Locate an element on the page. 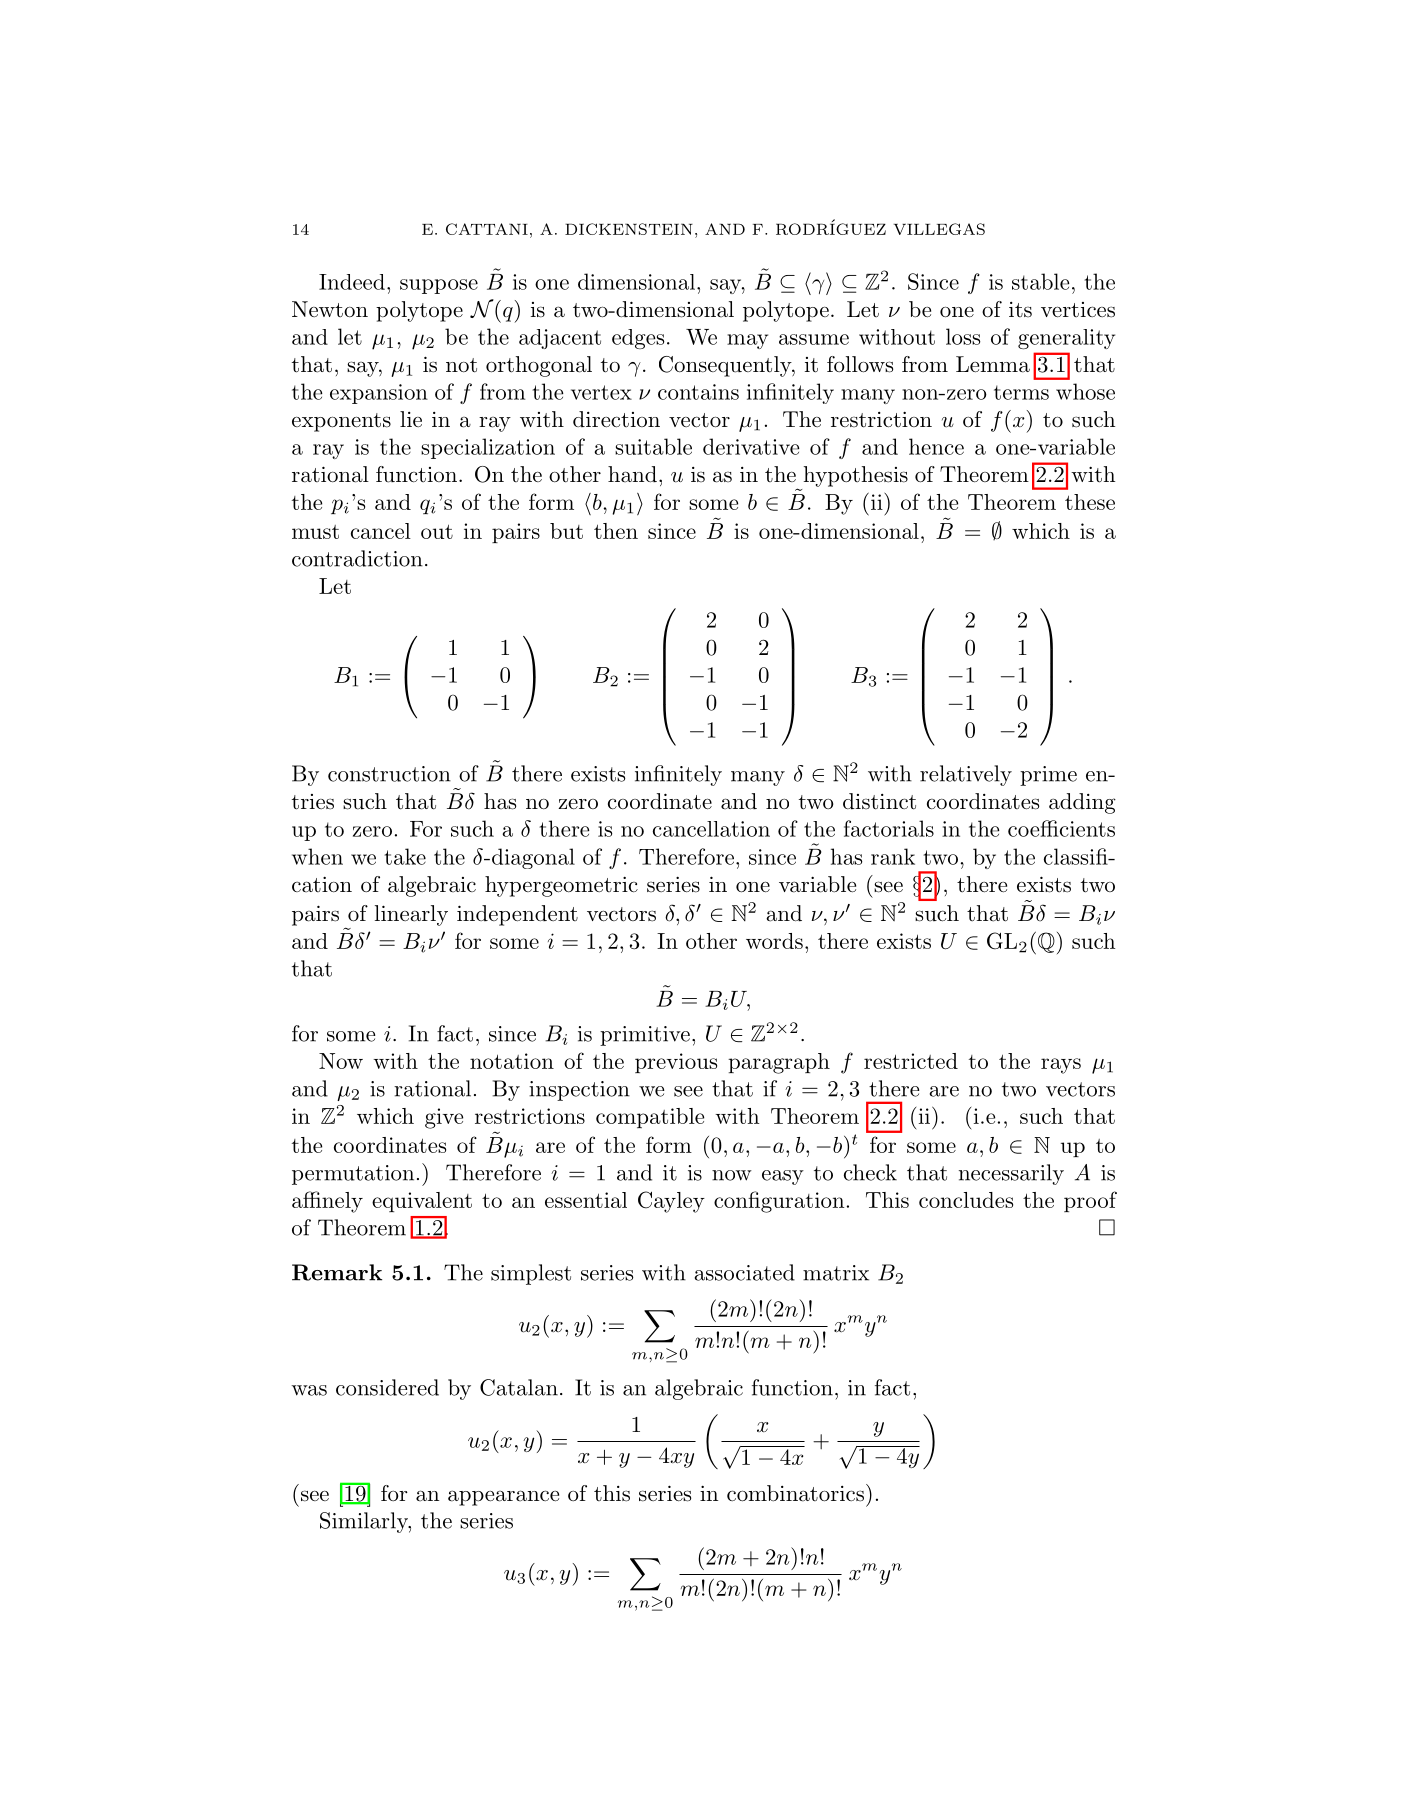 The width and height of the image is (1407, 1820). may is located at coordinates (747, 341).
